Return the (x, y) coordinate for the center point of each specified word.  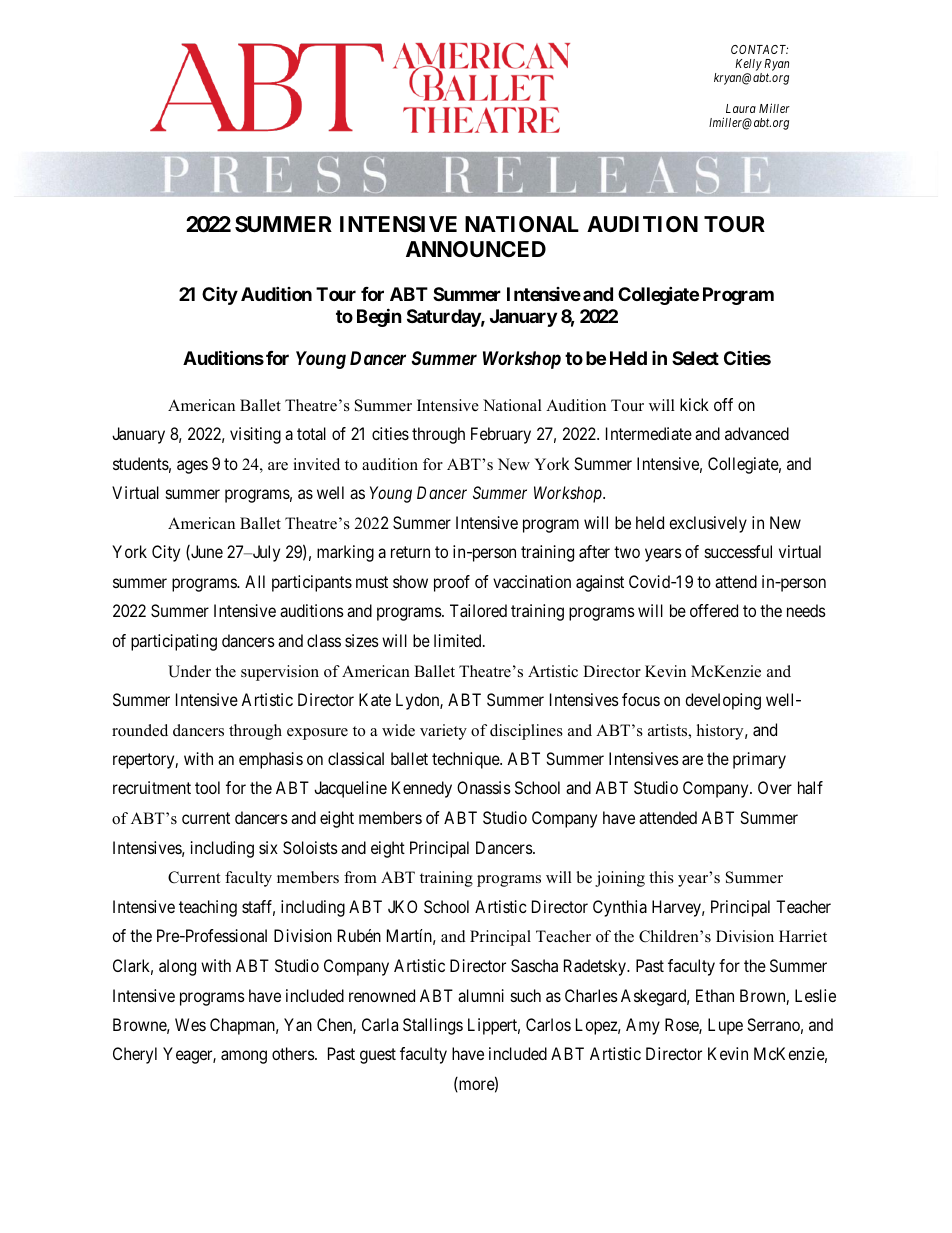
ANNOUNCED (476, 249)
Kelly (748, 66)
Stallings (433, 1026)
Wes (190, 1024)
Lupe (725, 1026)
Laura (741, 108)
